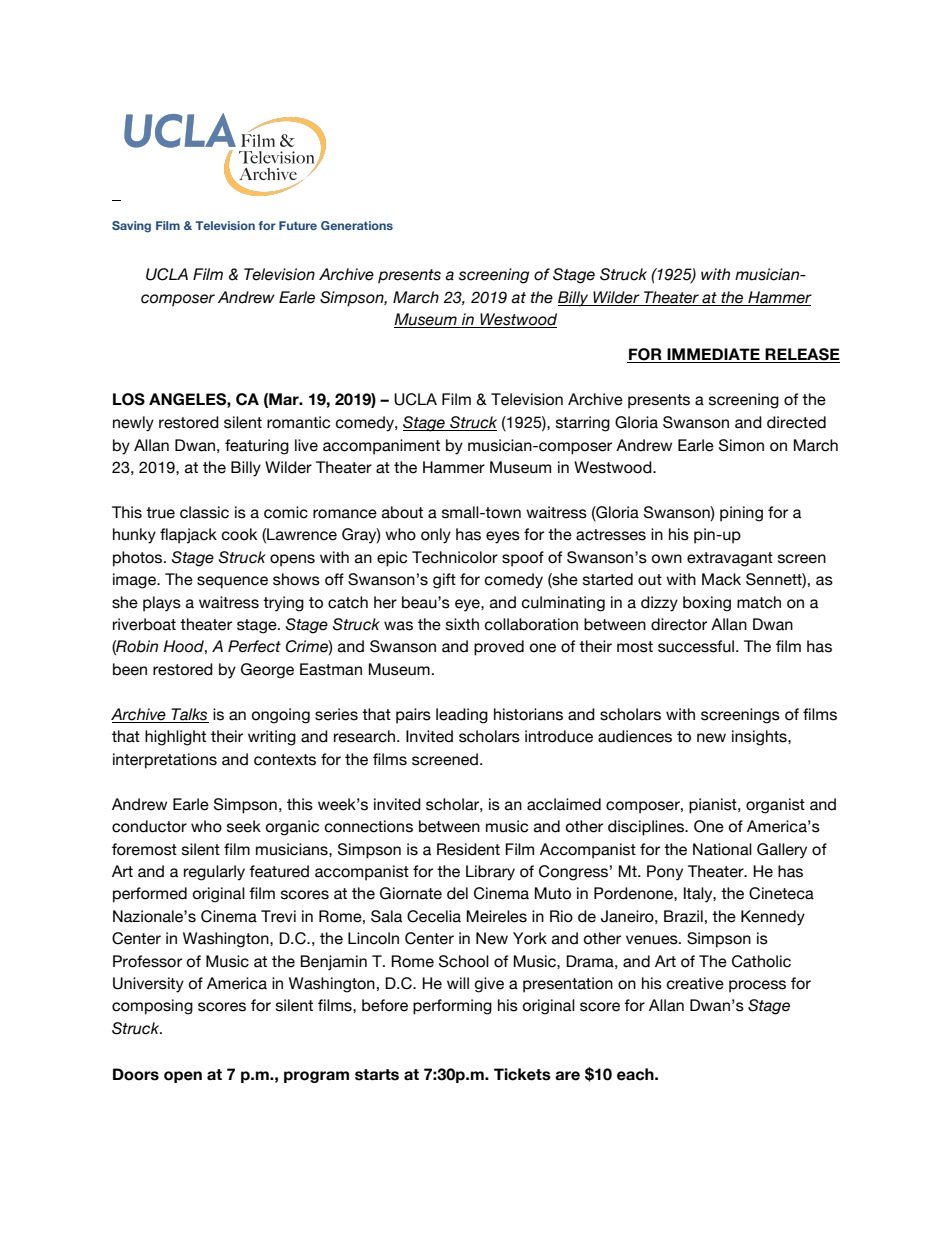 Image resolution: width=952 pixels, height=1233 pixels. I want to click on pining, so click(741, 514).
